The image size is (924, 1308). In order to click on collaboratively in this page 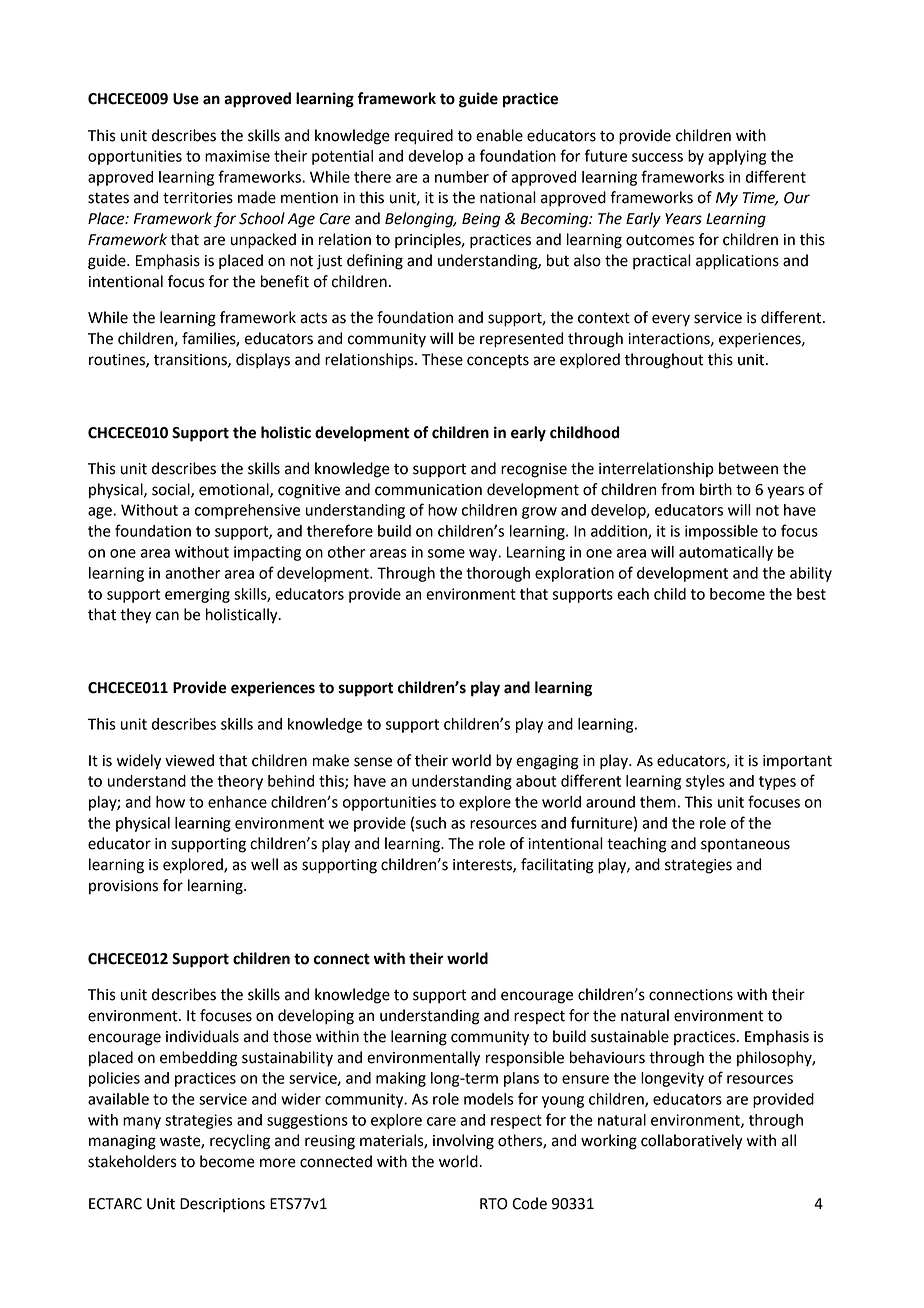, I will do `click(692, 1142)`.
